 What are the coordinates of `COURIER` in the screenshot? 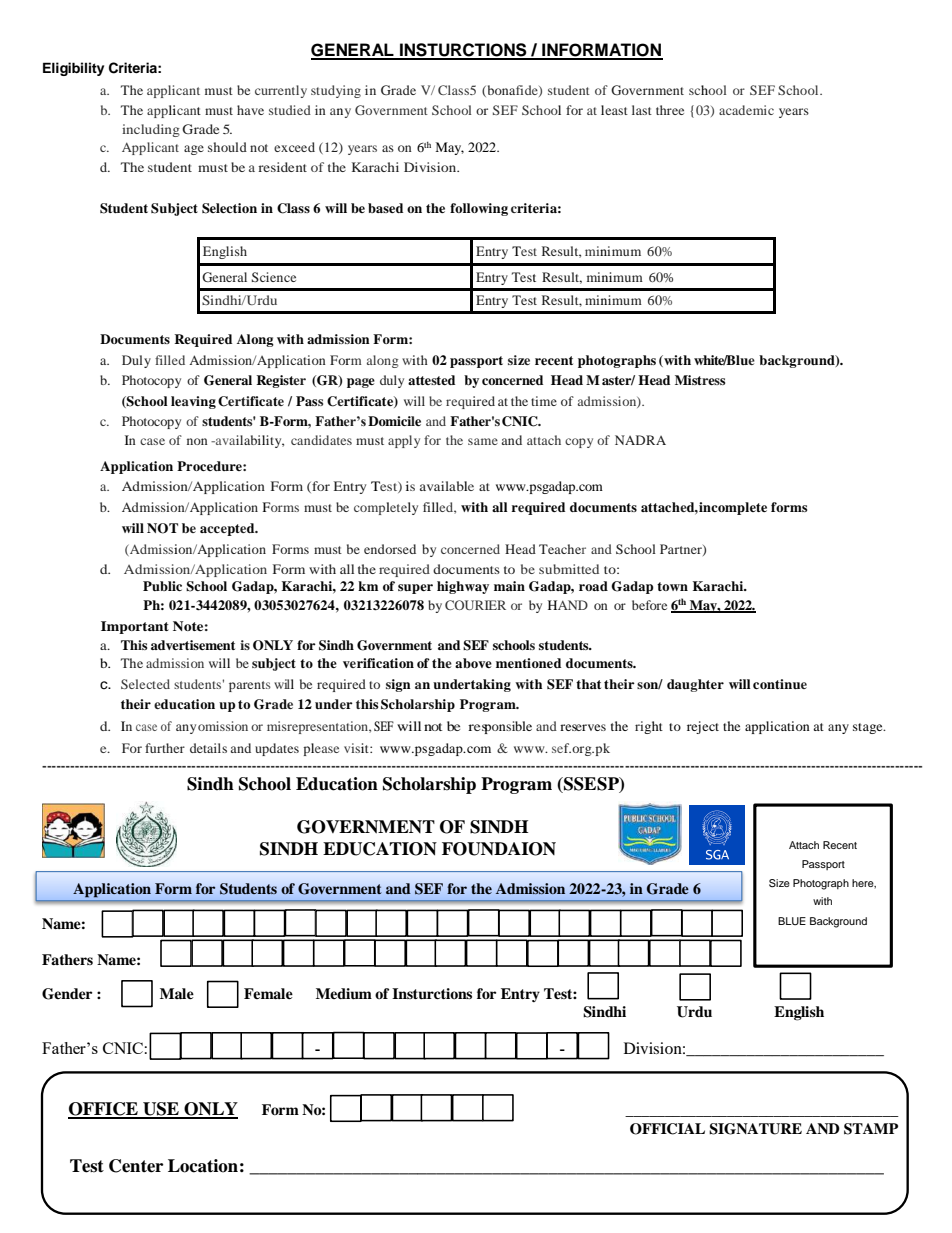 It's located at (475, 605).
